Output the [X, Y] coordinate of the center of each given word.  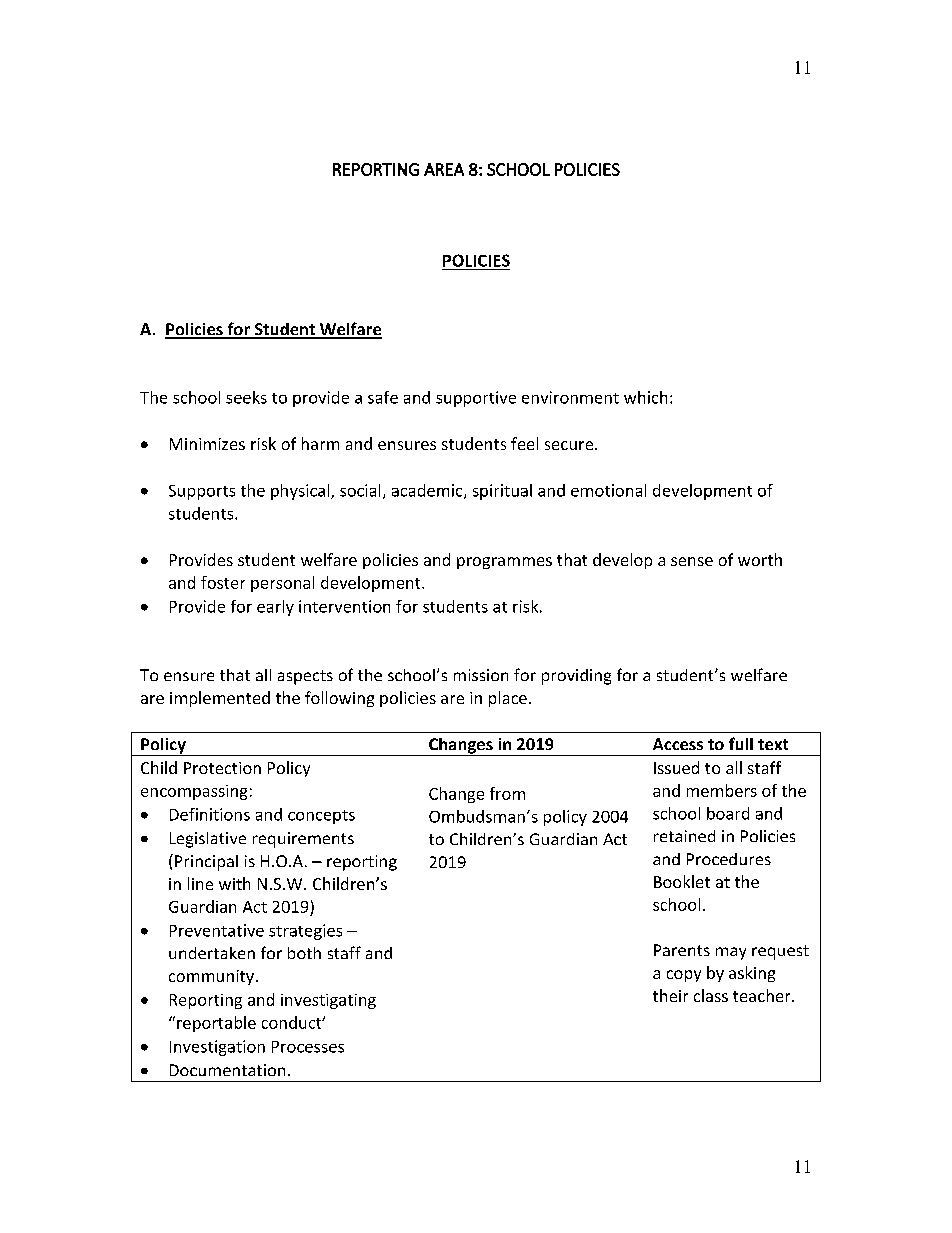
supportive [476, 399]
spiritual [502, 492]
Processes [308, 1047]
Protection [222, 768]
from [507, 793]
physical [301, 492]
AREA [444, 169]
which [645, 397]
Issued [676, 767]
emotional [608, 490]
